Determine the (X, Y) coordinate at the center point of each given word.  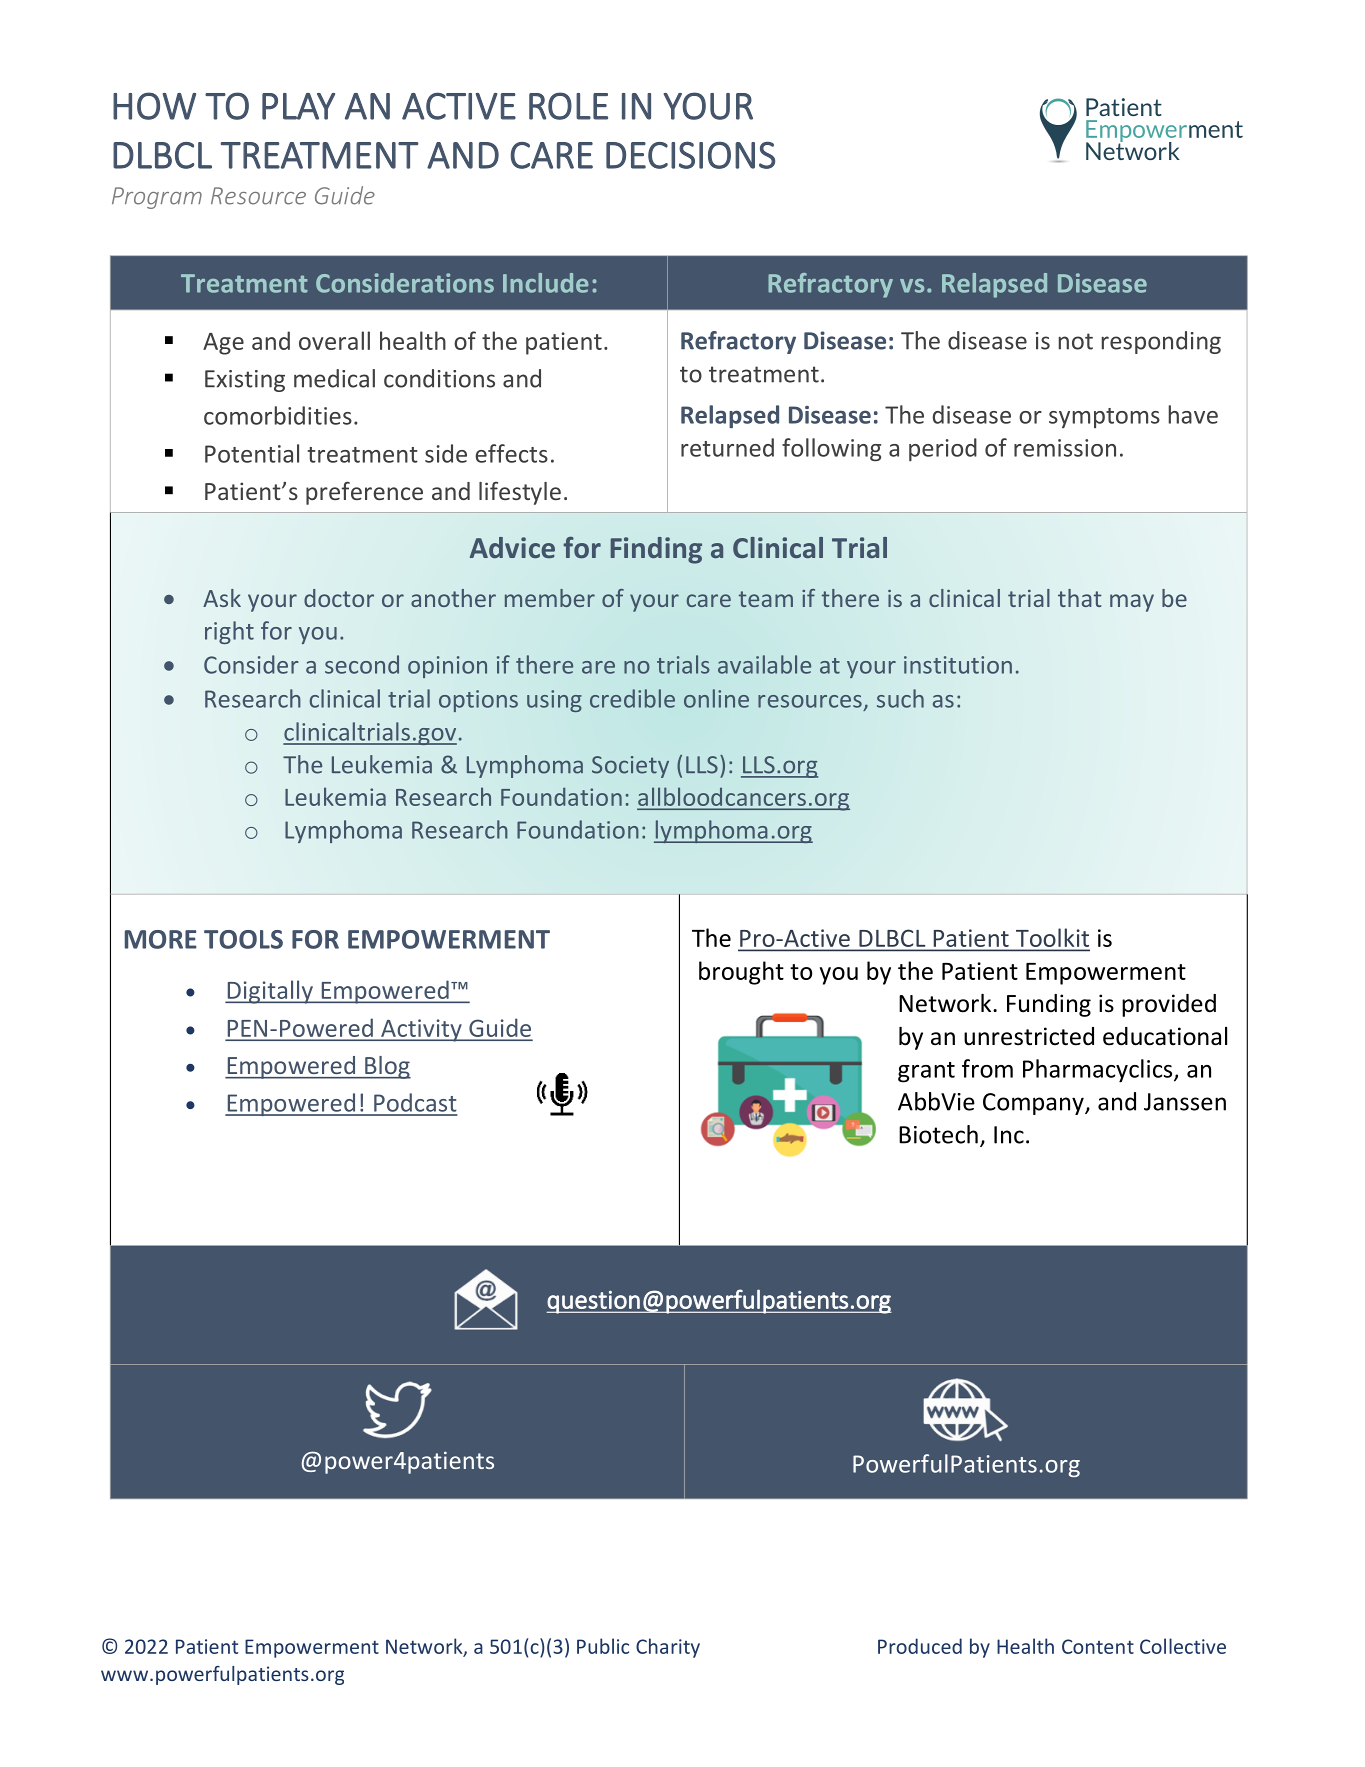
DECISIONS (690, 155)
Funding (1049, 1005)
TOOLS (243, 939)
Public (603, 1646)
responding (1161, 342)
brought (741, 973)
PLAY (298, 106)
